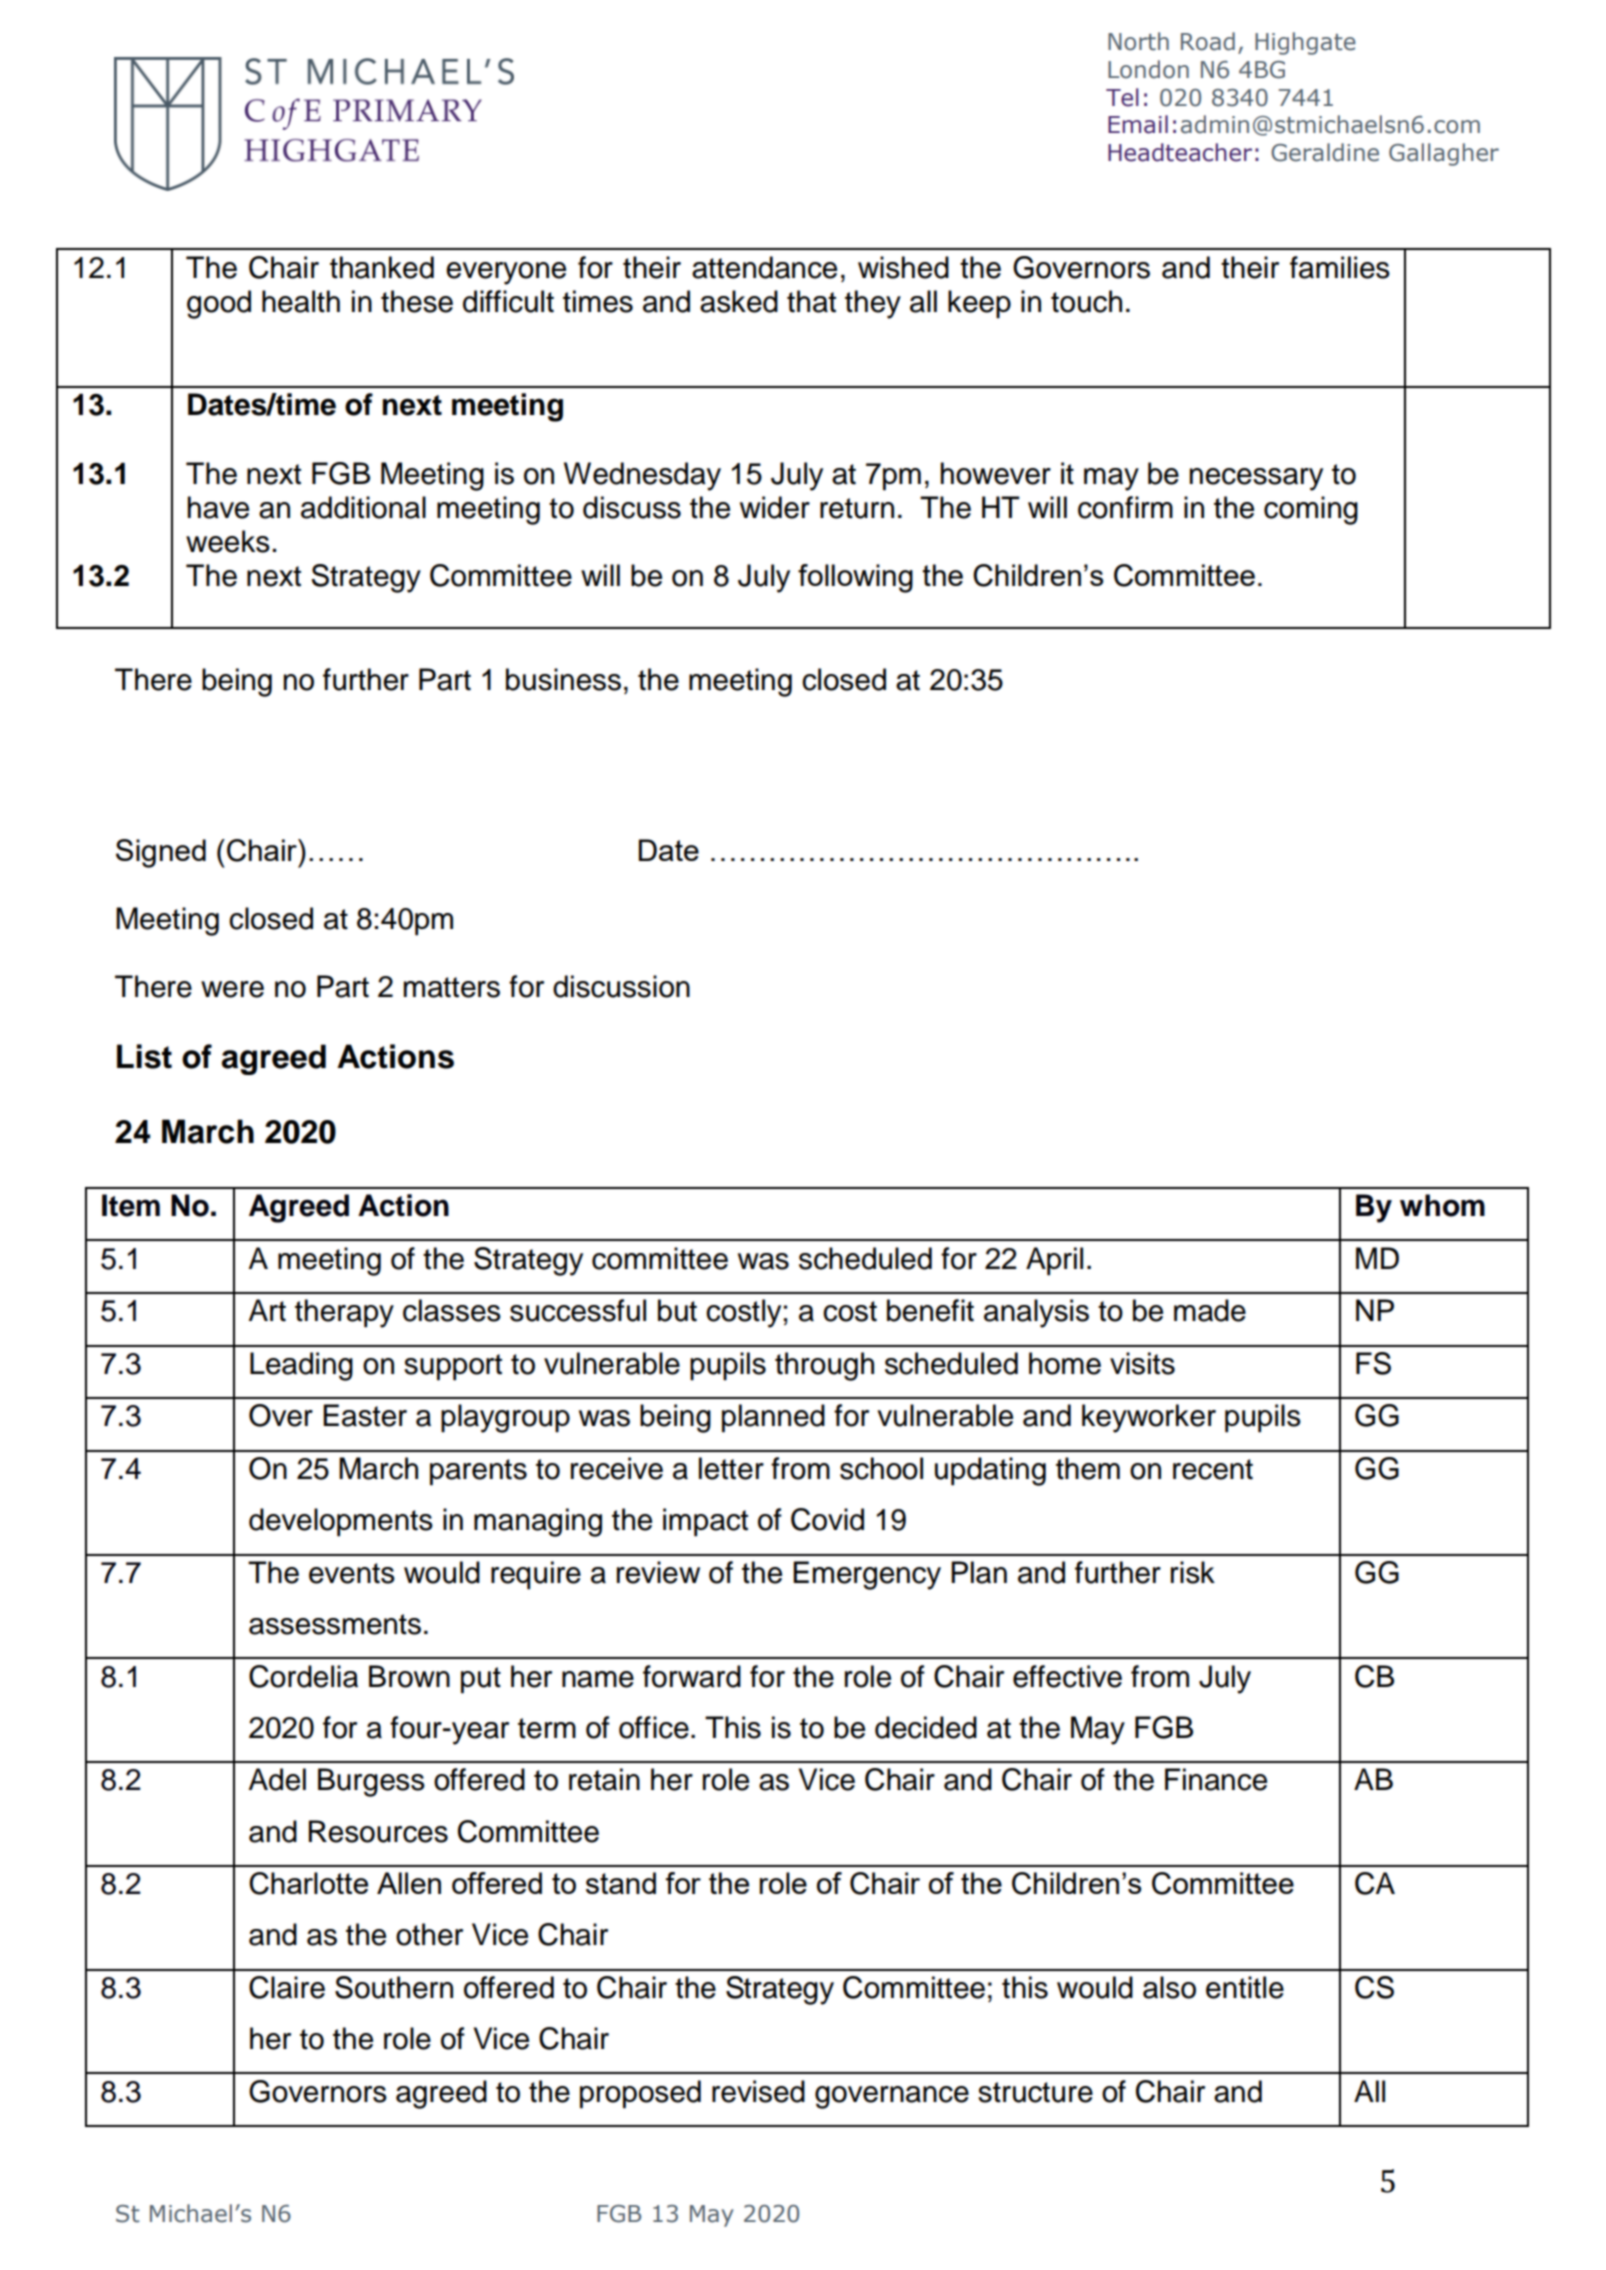 The width and height of the screenshot is (1606, 2270). I want to click on but, so click(677, 1310).
